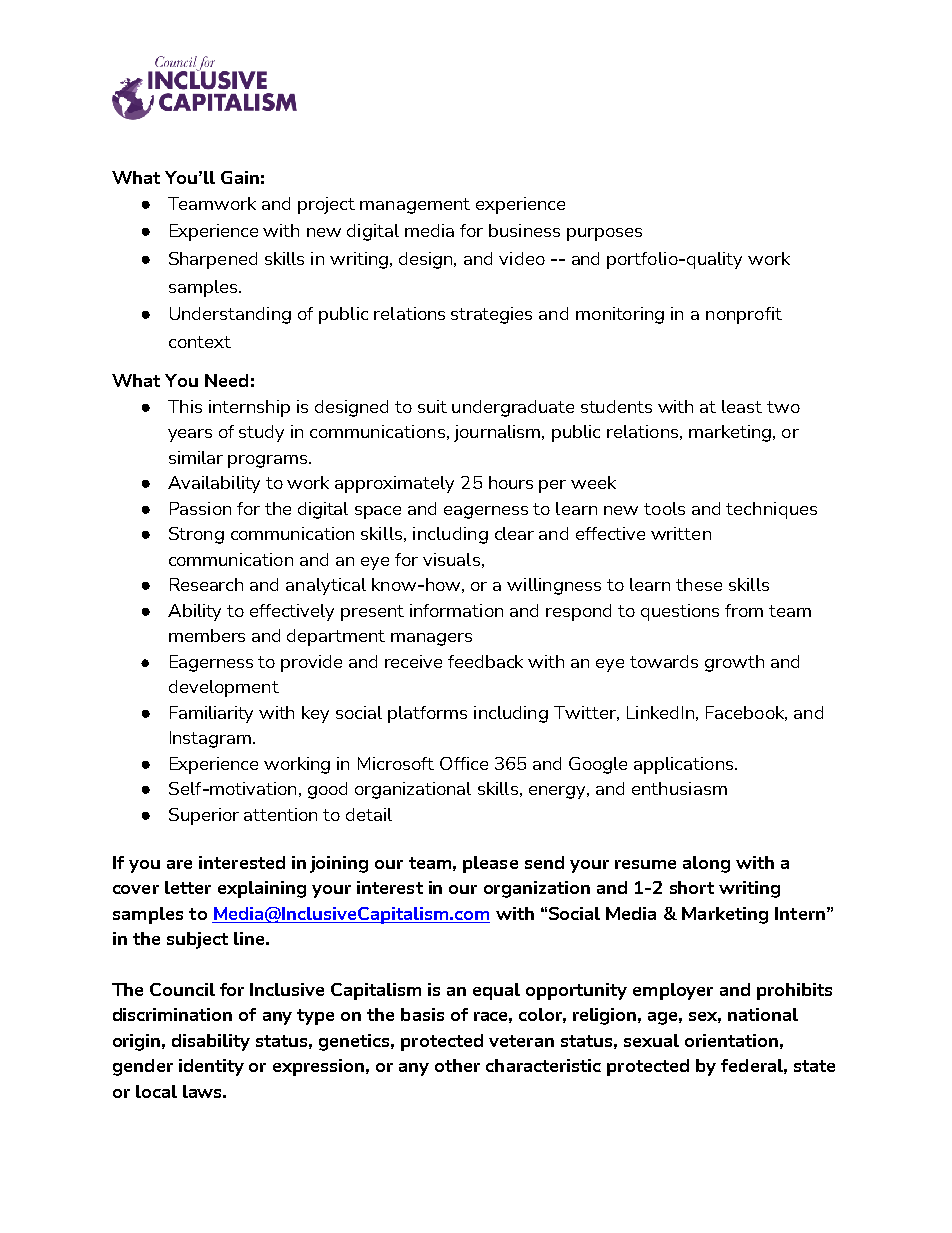  What do you see at coordinates (731, 1040) in the image?
I see `orientation` at bounding box center [731, 1040].
